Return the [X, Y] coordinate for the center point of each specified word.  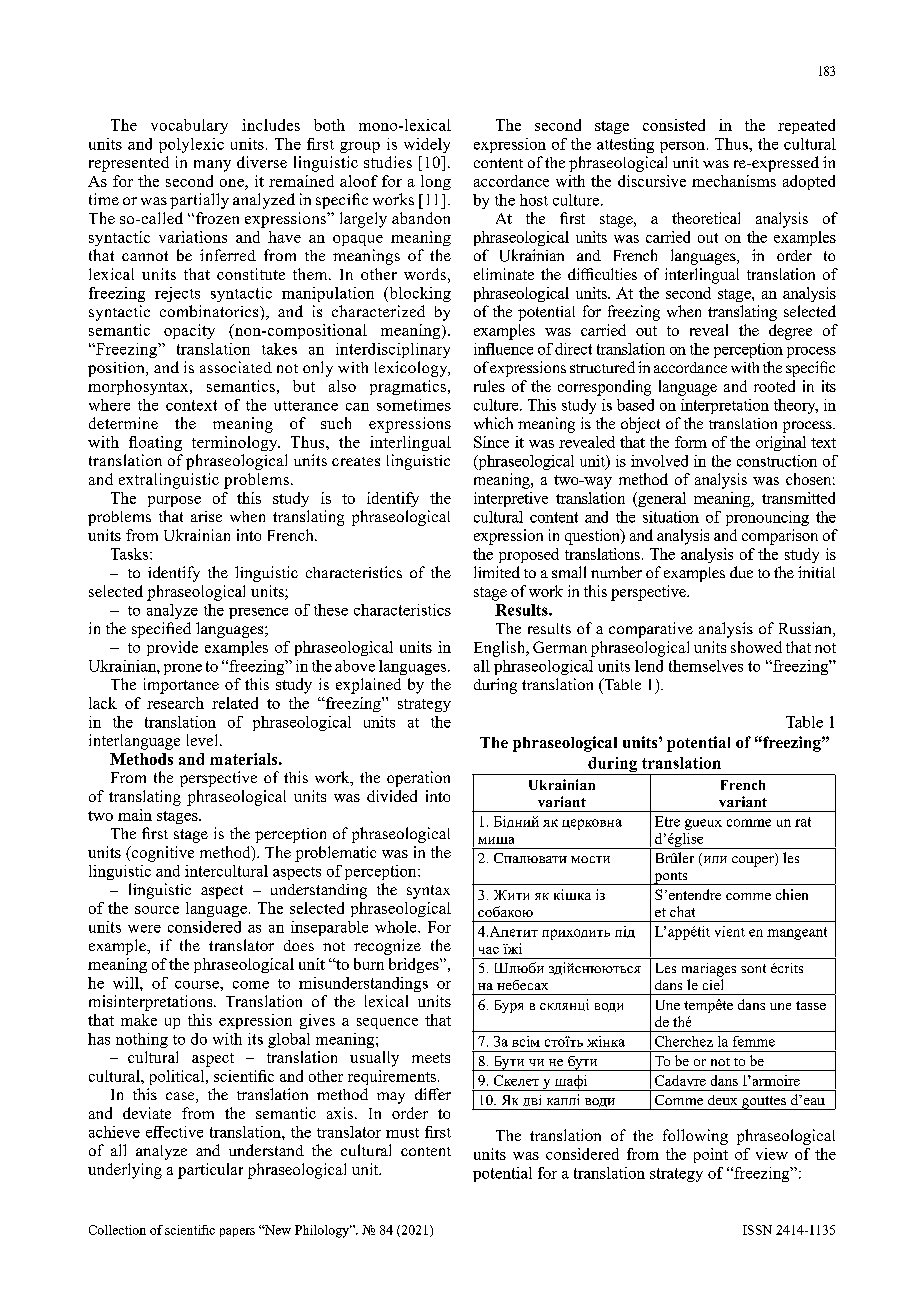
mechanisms [734, 181]
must [402, 1133]
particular [210, 1171]
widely [427, 145]
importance [181, 686]
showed [756, 647]
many [212, 166]
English [501, 649]
